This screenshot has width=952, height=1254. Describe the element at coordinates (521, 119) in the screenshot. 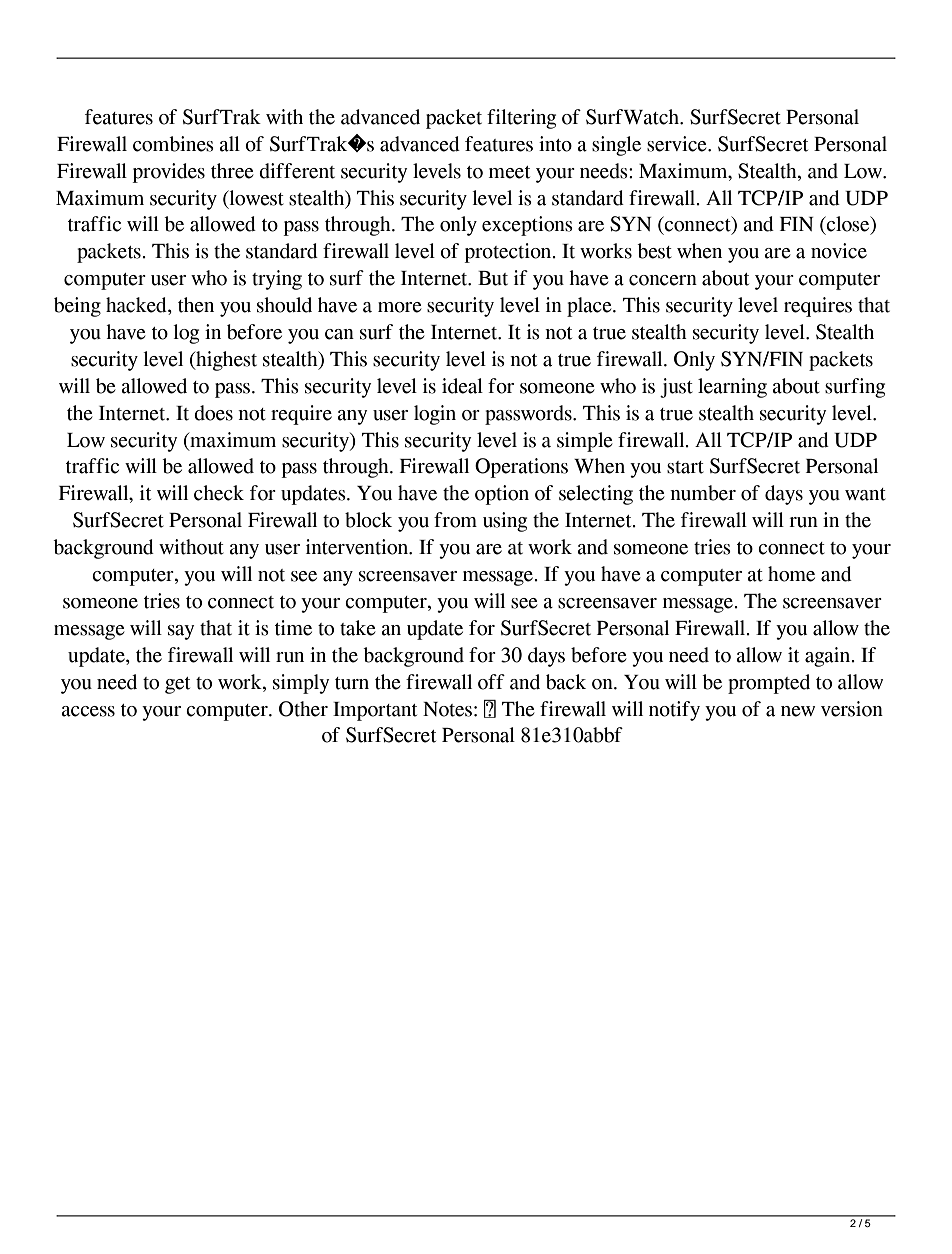

I see `filtering` at that location.
